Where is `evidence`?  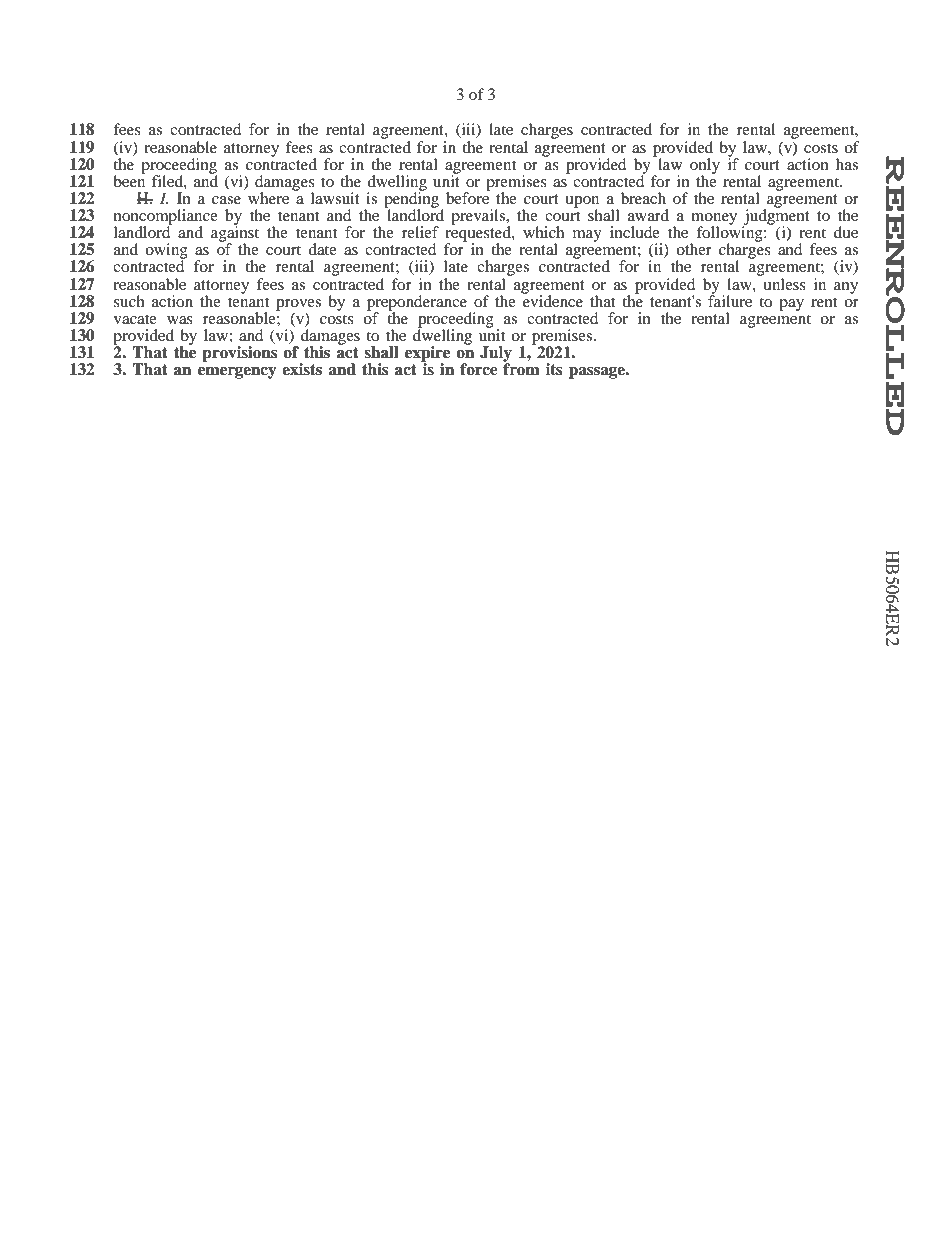 evidence is located at coordinates (552, 300).
